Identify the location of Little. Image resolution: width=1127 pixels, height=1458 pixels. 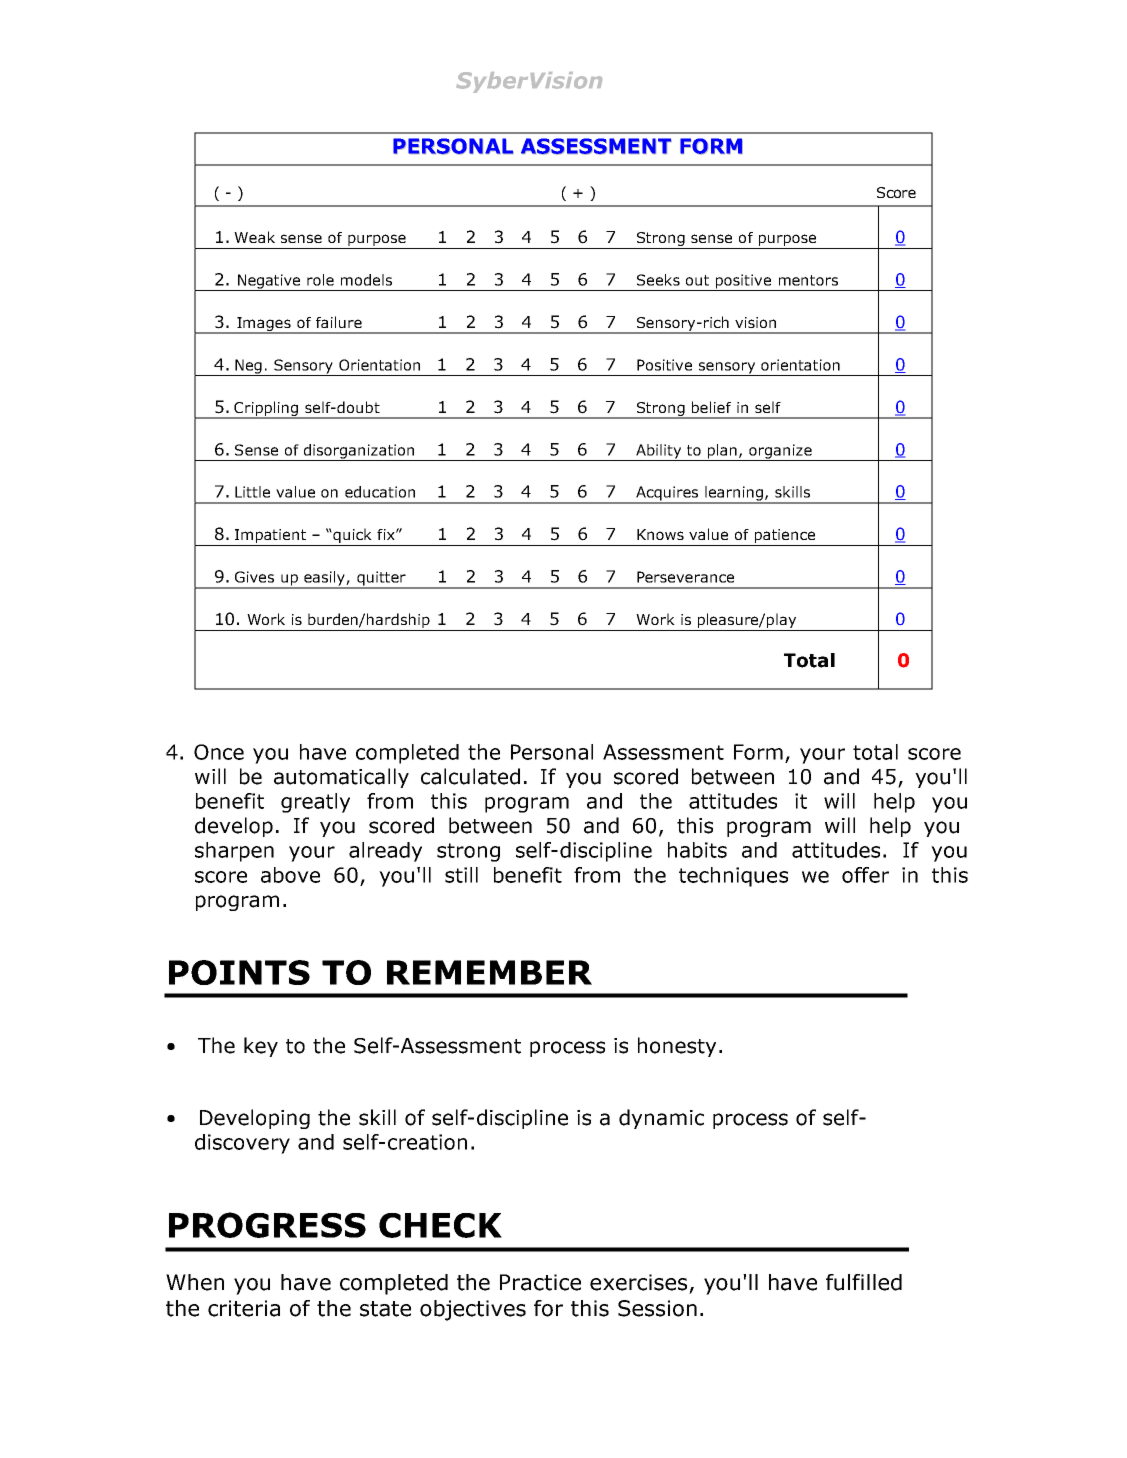
(252, 492).
